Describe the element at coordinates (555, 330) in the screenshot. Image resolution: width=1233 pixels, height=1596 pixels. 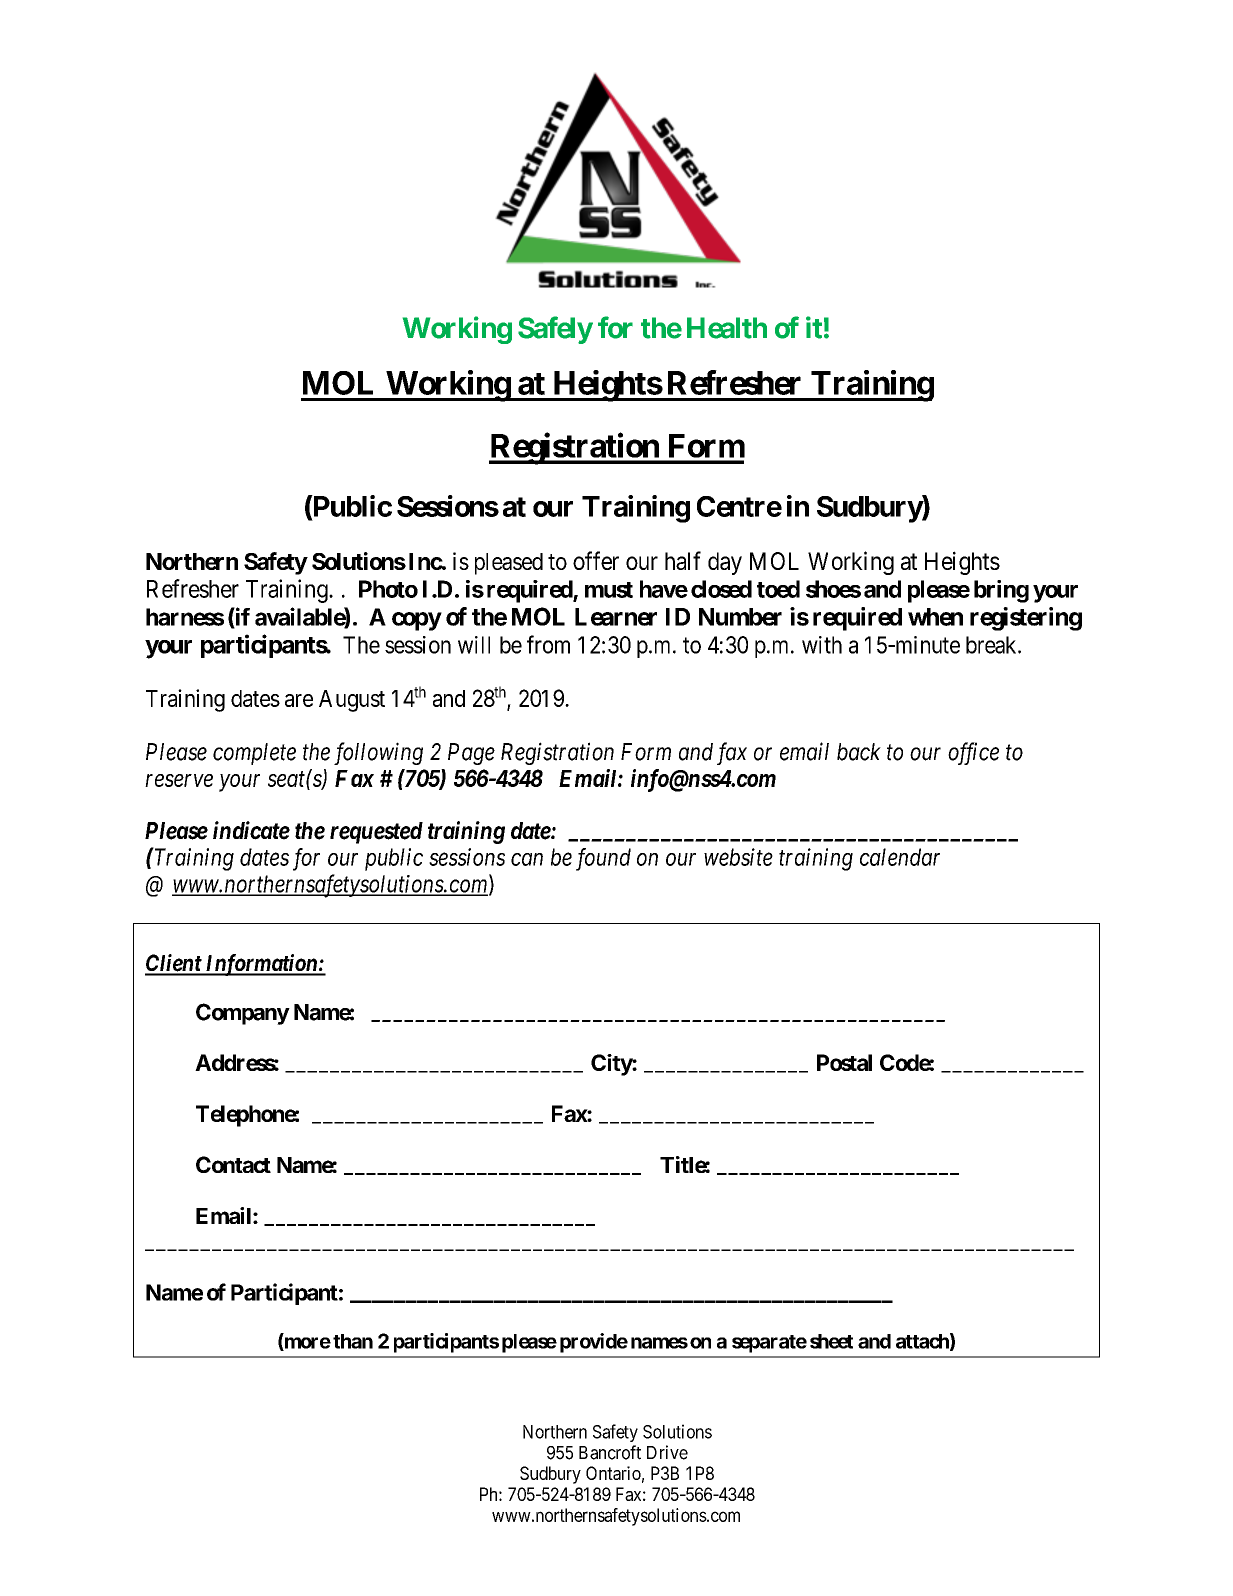
I see `Safely` at that location.
